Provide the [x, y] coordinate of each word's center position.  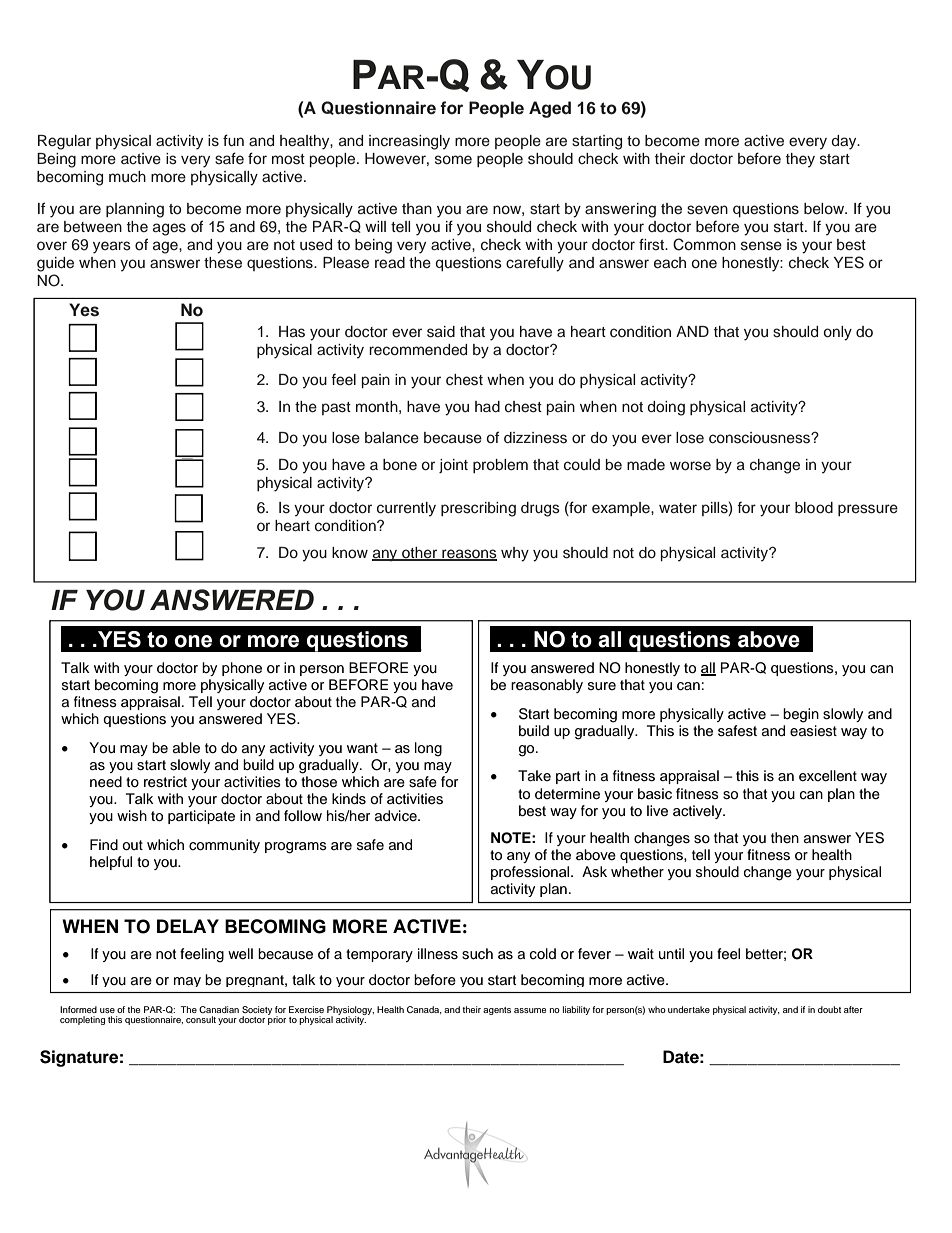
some [453, 160]
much [127, 177]
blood [814, 507]
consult [201, 1019]
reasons [468, 554]
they [800, 160]
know [350, 552]
